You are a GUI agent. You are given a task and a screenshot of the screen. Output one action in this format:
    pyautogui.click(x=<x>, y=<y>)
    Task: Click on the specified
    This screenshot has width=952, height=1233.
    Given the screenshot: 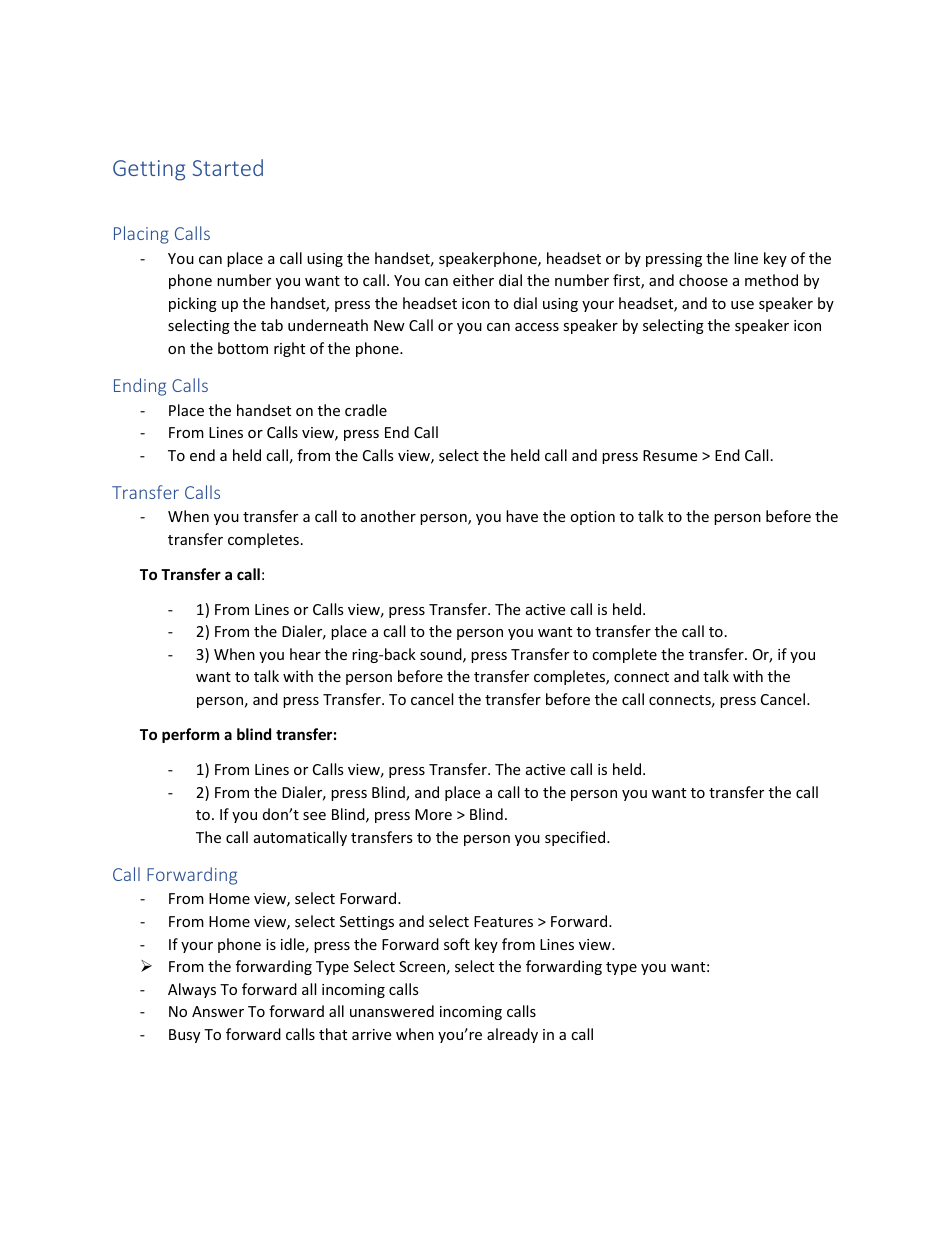 What is the action you would take?
    pyautogui.click(x=576, y=838)
